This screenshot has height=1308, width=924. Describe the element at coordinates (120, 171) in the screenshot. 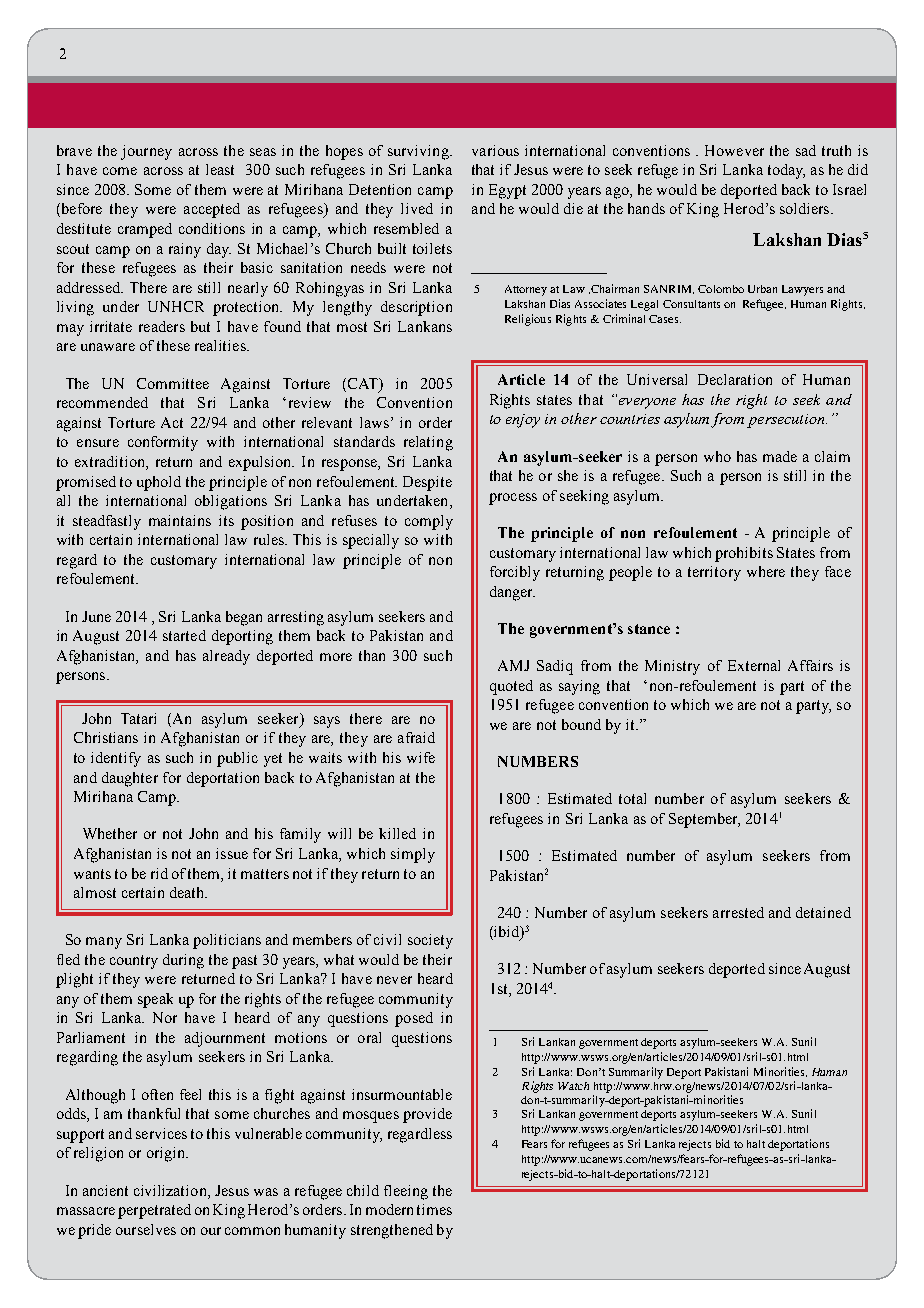

I see `come` at that location.
